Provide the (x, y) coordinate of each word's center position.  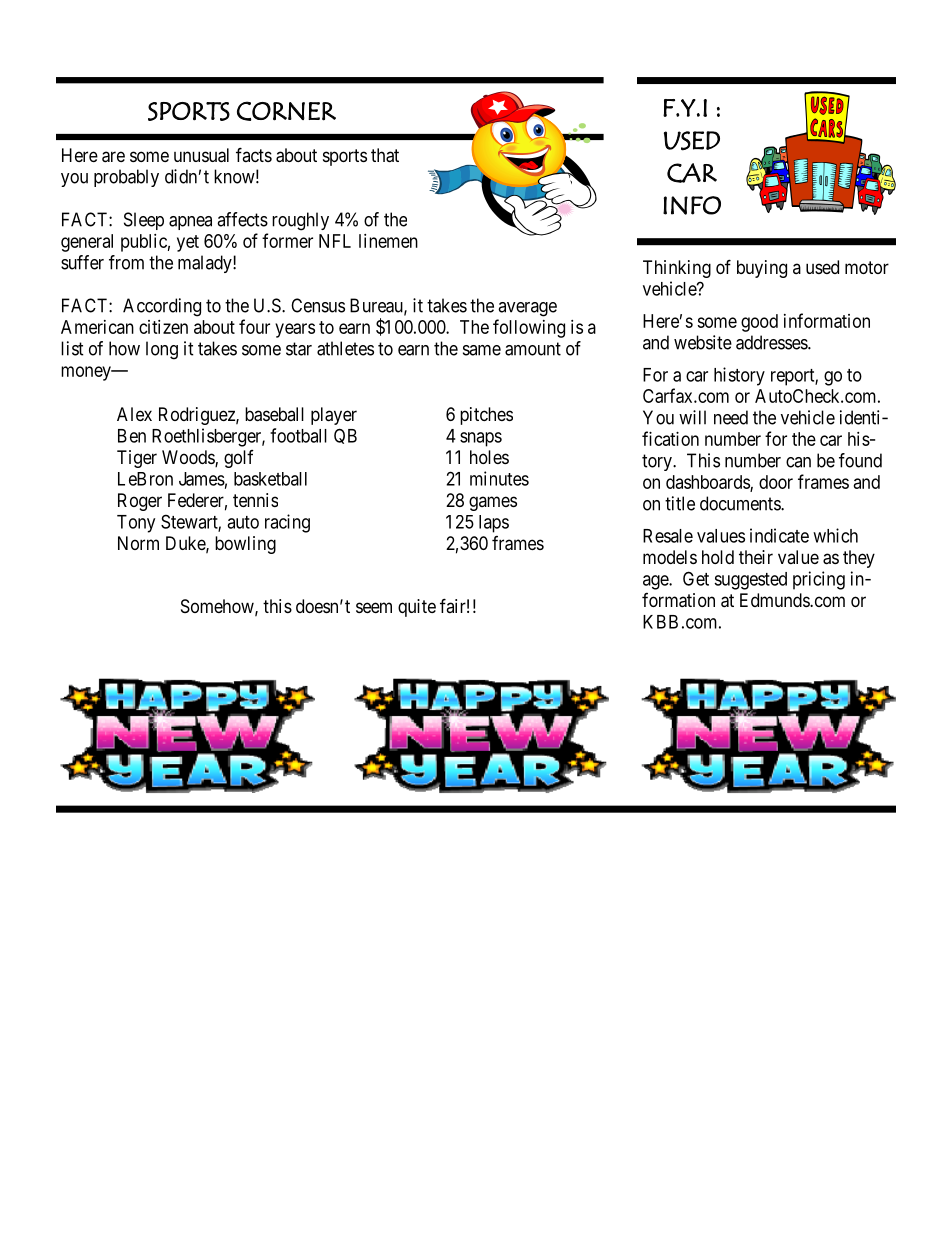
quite (417, 608)
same (482, 350)
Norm (138, 543)
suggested (750, 581)
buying (762, 269)
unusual (201, 155)
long (162, 350)
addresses (772, 342)
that (385, 155)
